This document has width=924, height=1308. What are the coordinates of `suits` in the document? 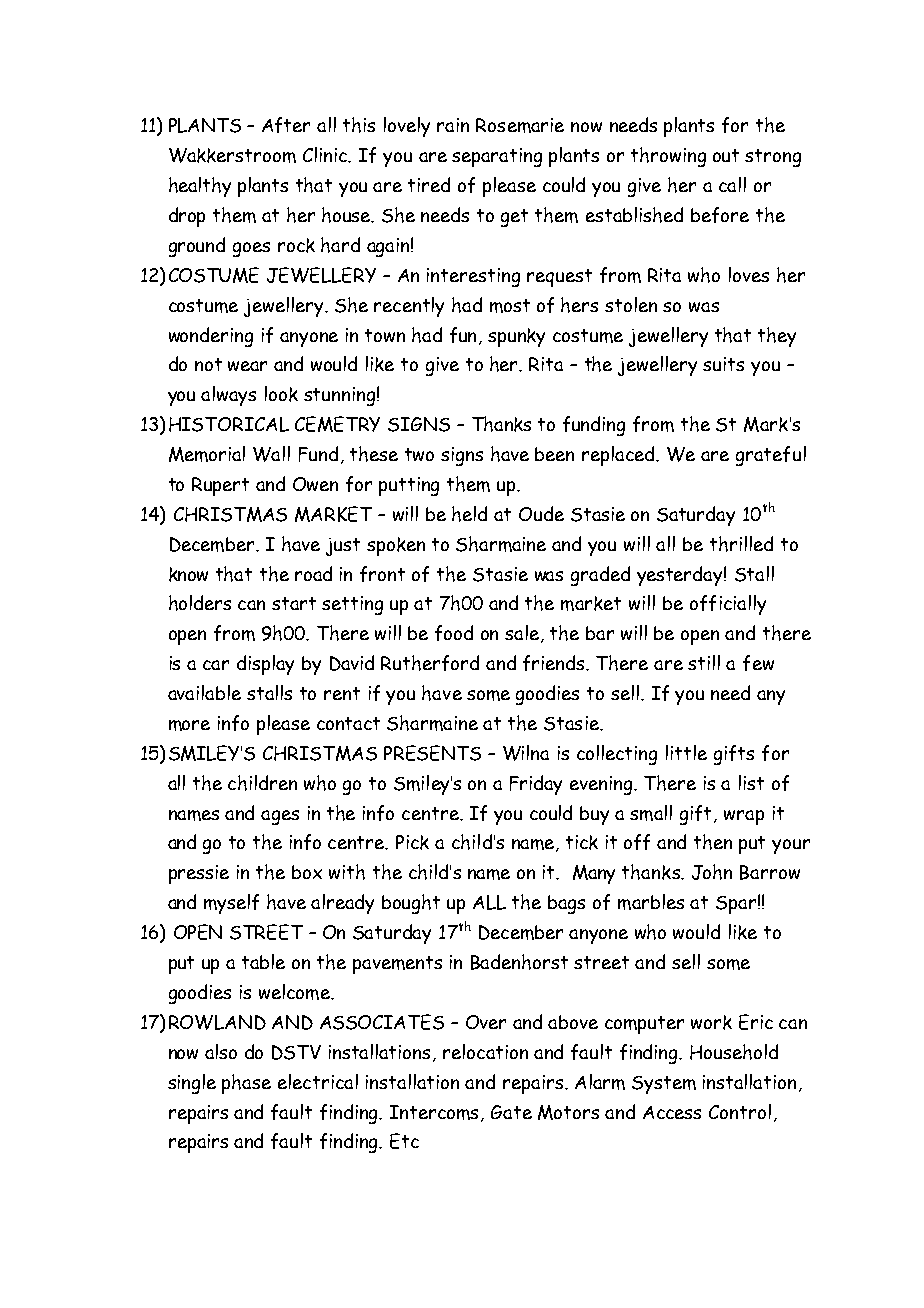 It's located at (723, 364).
